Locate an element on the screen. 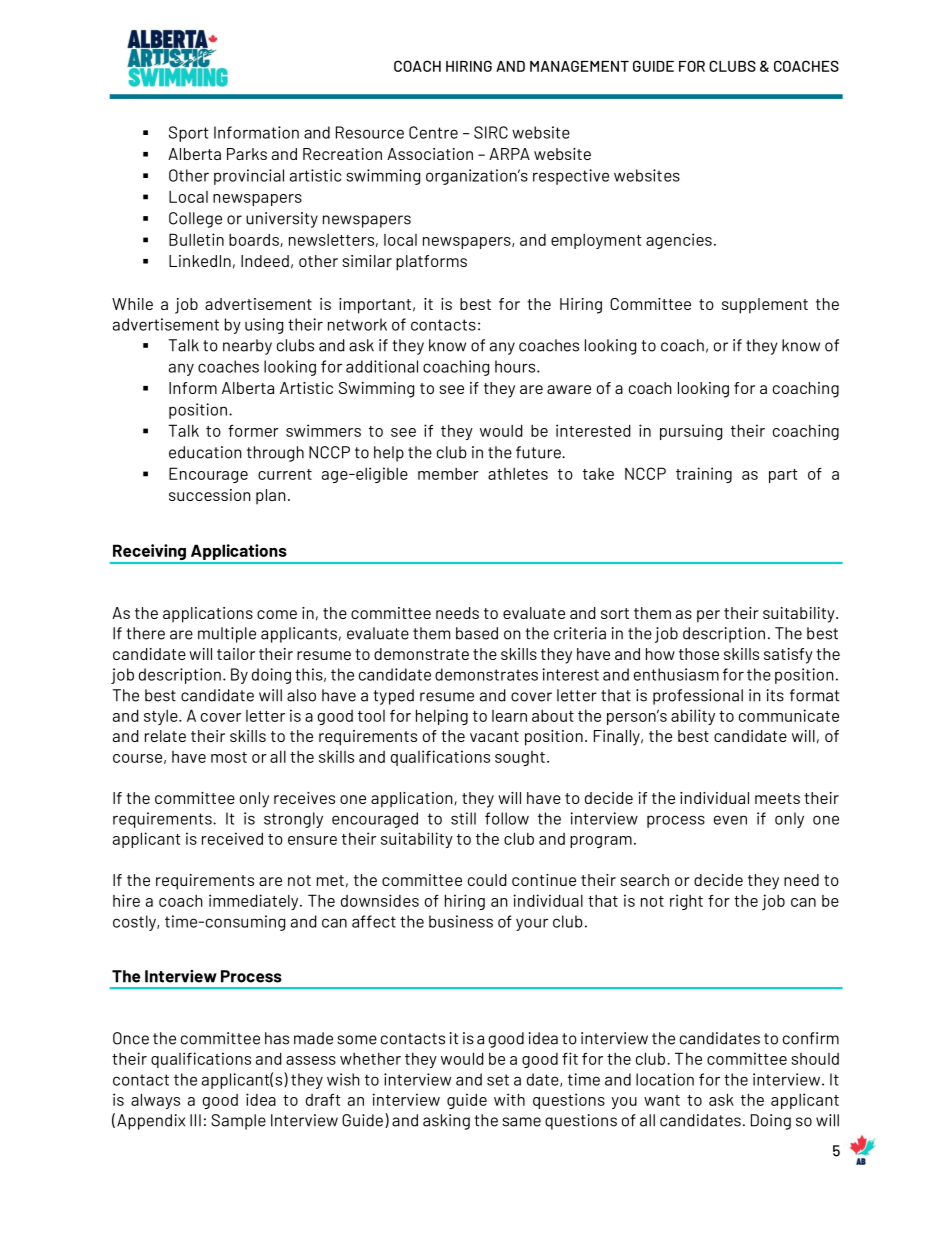  Centre is located at coordinates (433, 132).
